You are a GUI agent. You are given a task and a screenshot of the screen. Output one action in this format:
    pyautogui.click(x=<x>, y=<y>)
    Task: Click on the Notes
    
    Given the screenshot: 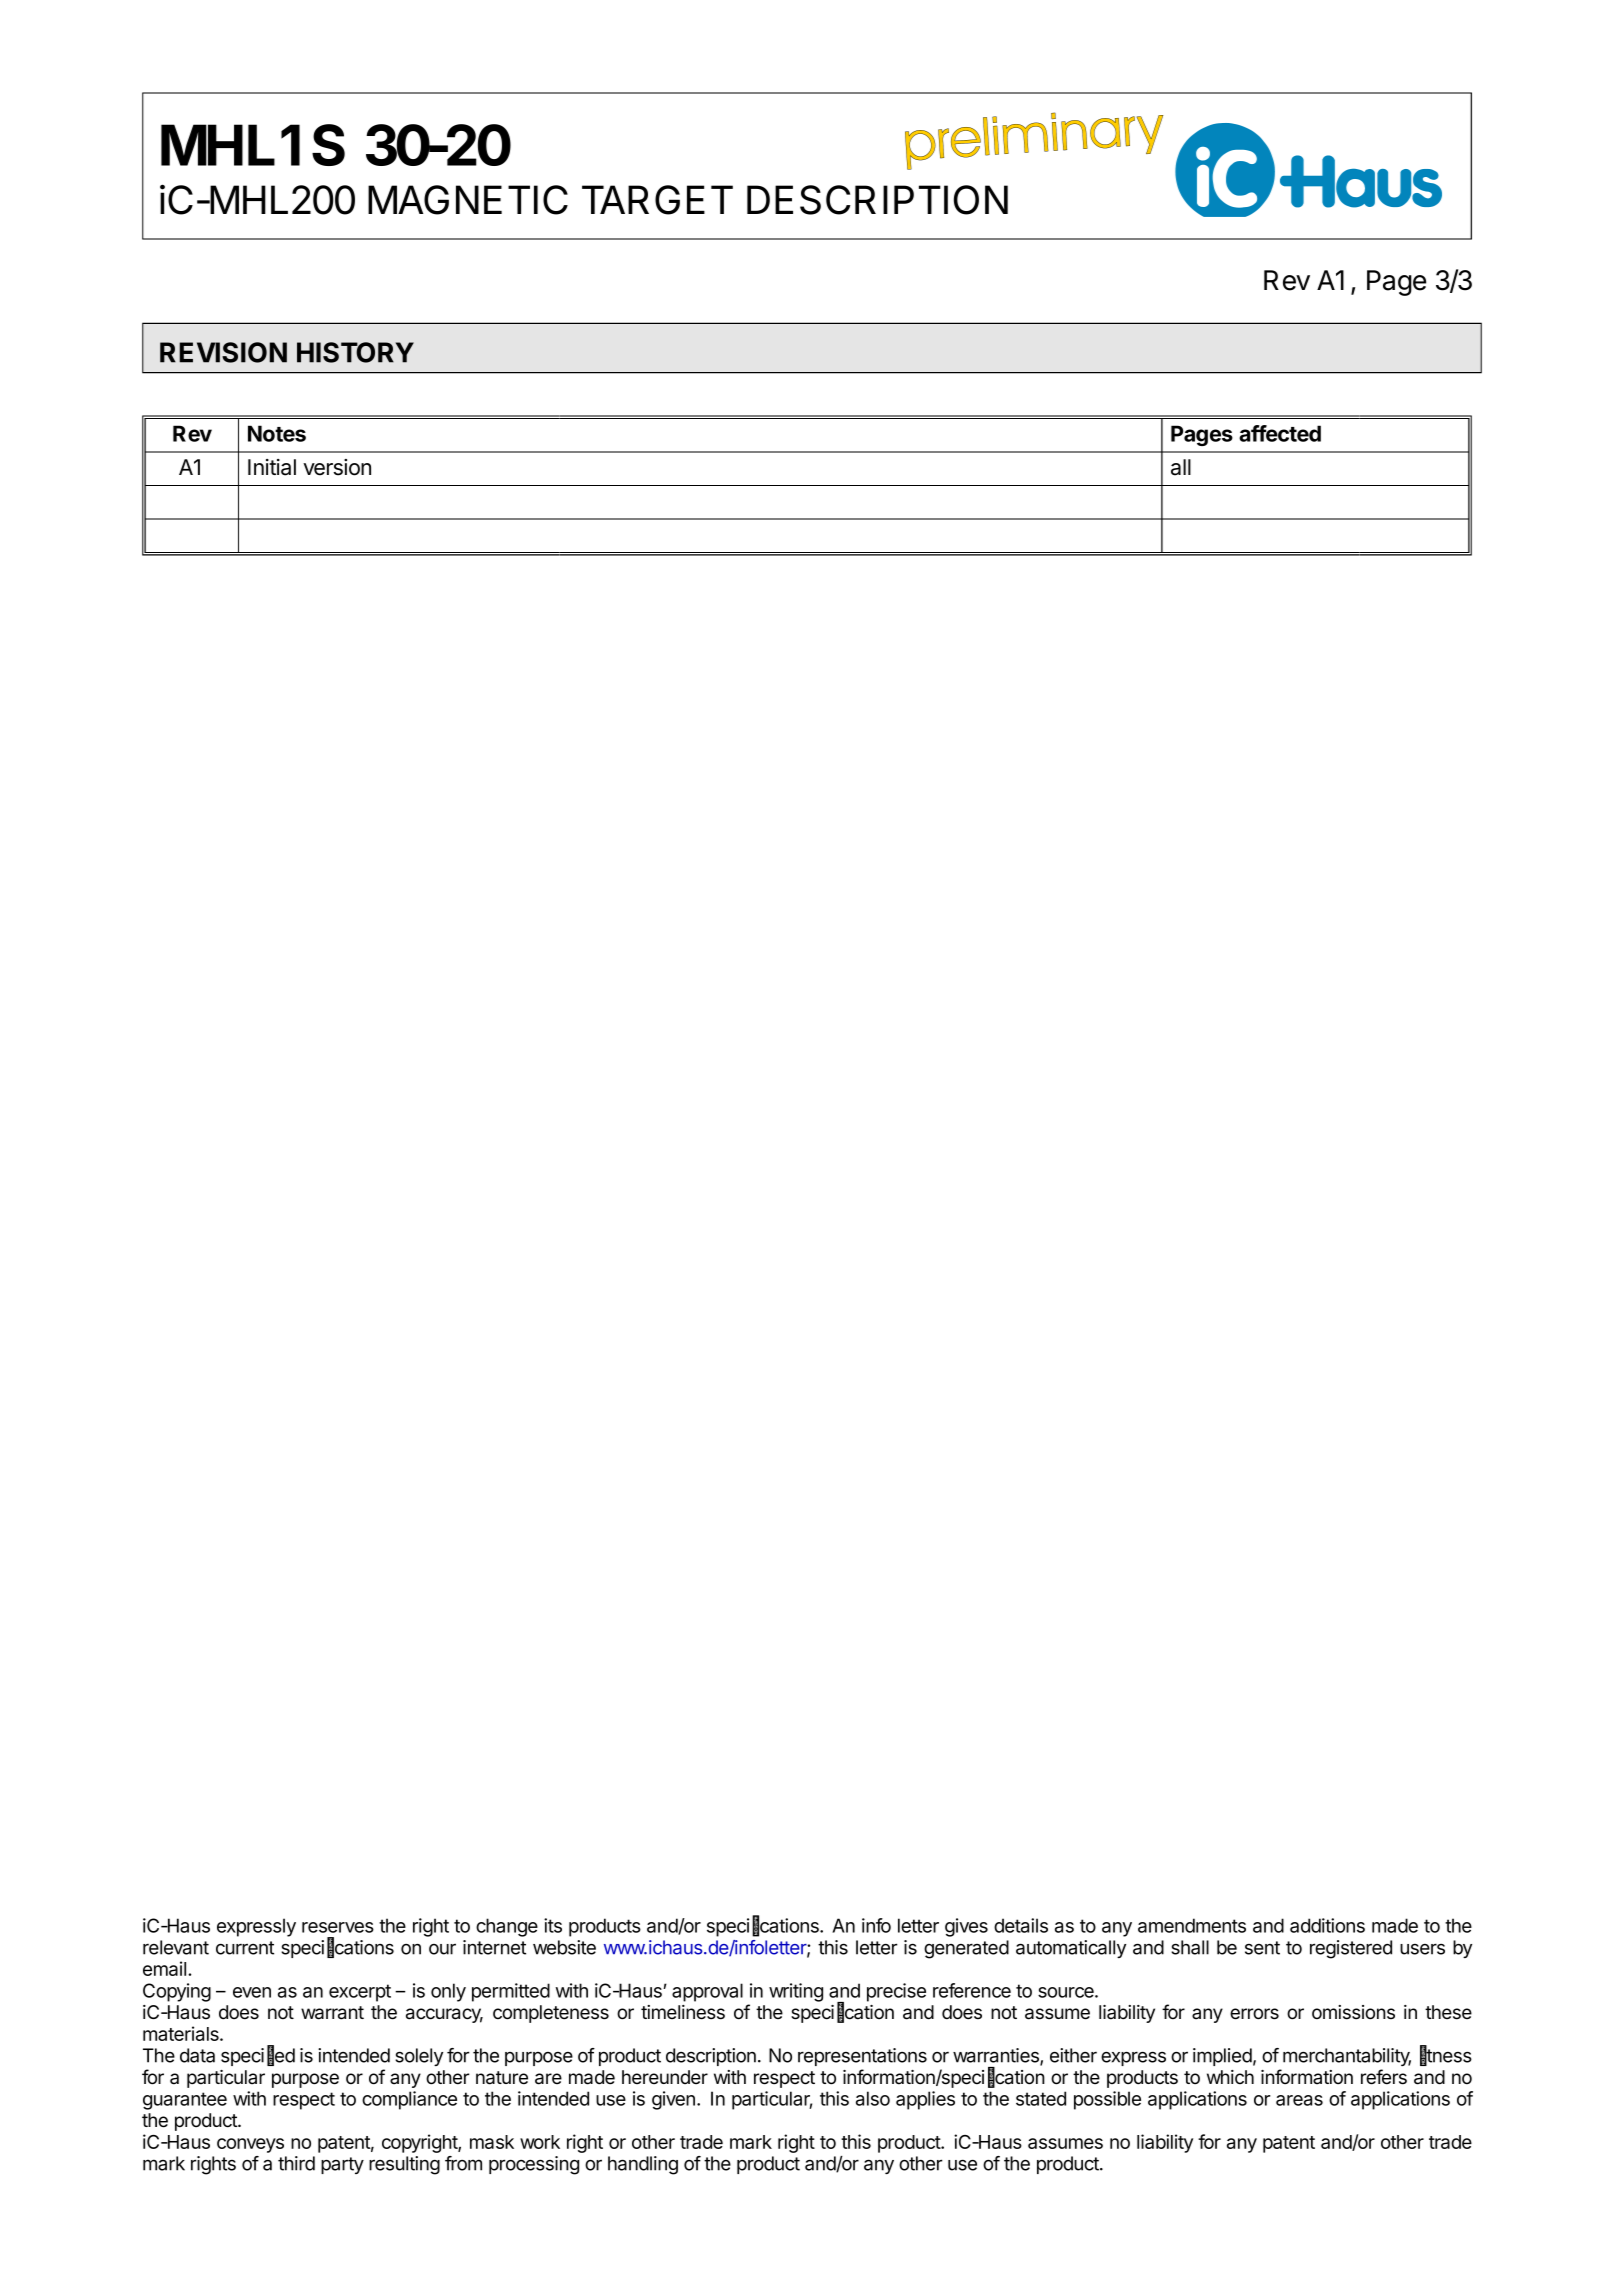 What is the action you would take?
    pyautogui.click(x=277, y=433)
